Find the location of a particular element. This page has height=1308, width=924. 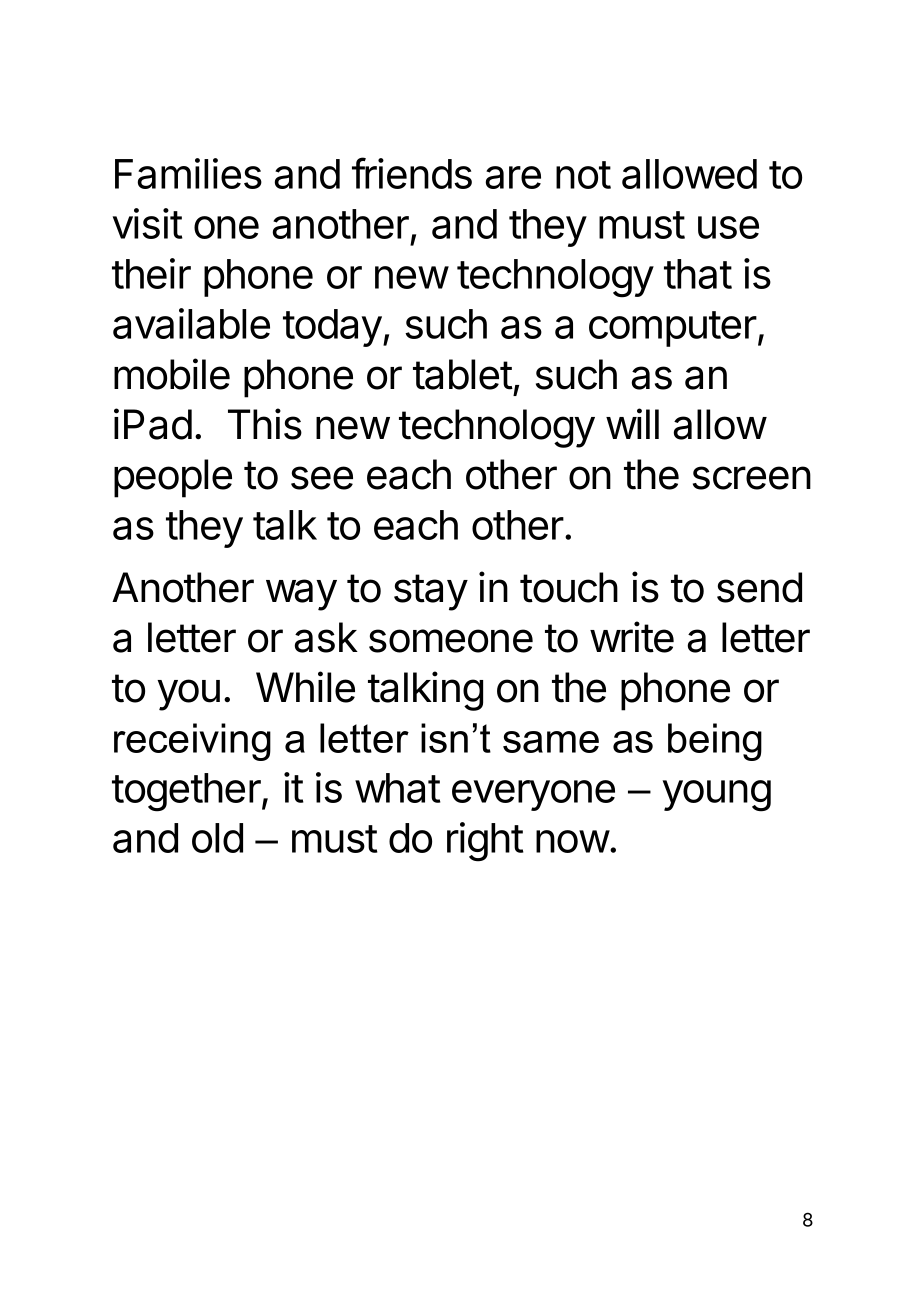

use is located at coordinates (728, 227).
